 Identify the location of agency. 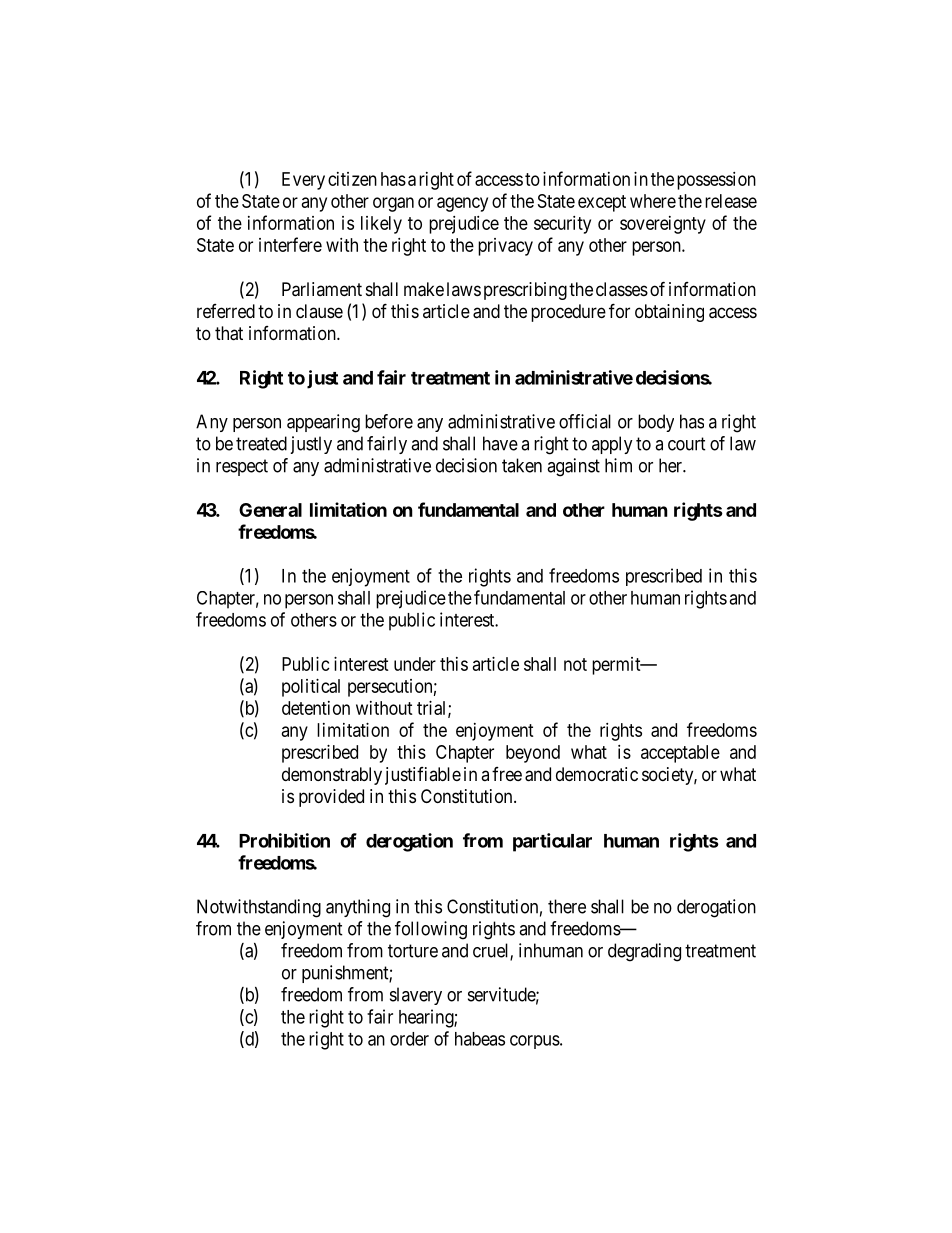
(462, 204).
